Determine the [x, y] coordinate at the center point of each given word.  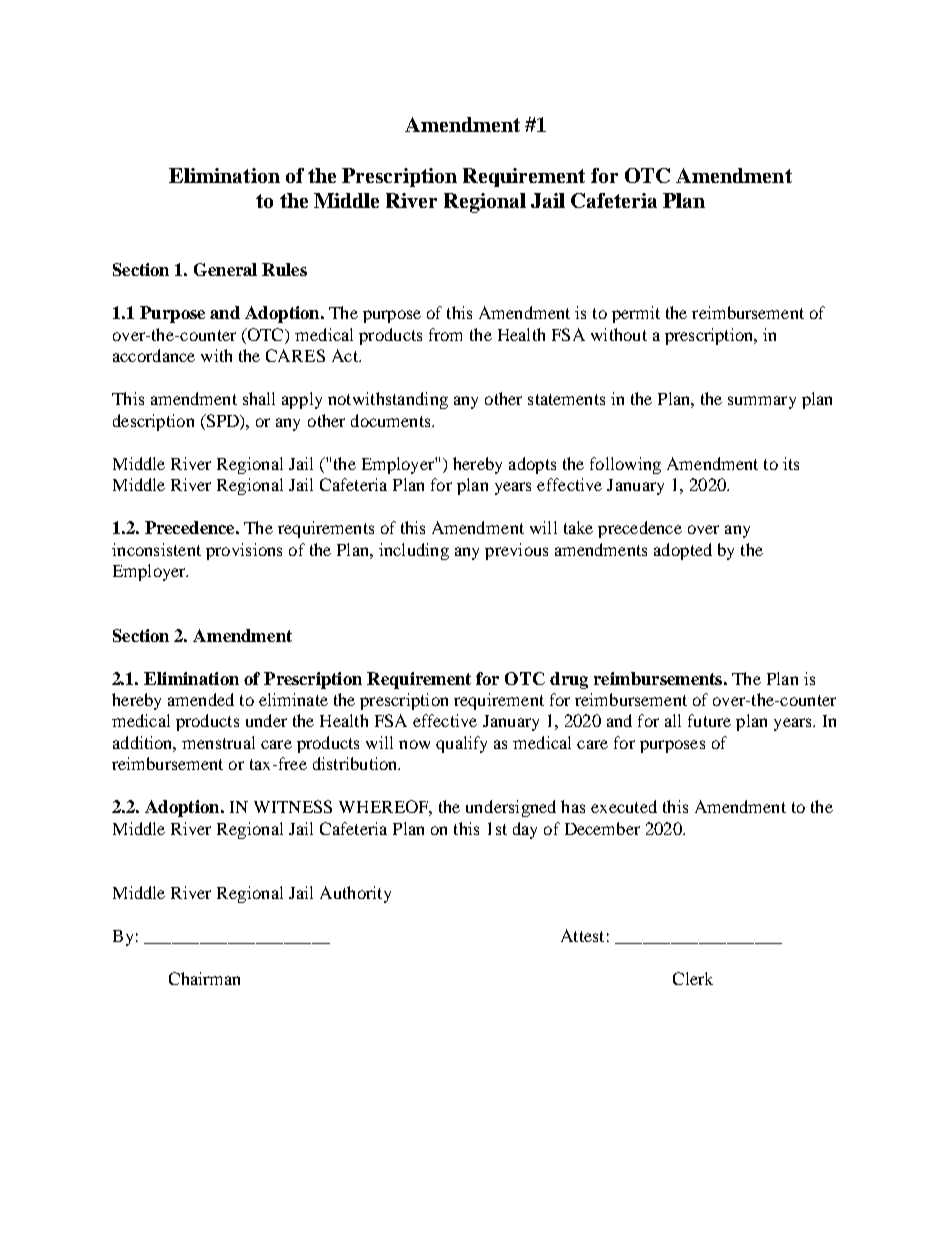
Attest [582, 935]
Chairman [204, 978]
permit [636, 314]
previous [516, 551]
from [445, 334]
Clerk [693, 978]
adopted [683, 551]
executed [624, 806]
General [225, 269]
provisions [244, 551]
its [791, 463]
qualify [461, 744]
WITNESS [293, 806]
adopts [532, 465]
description [153, 422]
